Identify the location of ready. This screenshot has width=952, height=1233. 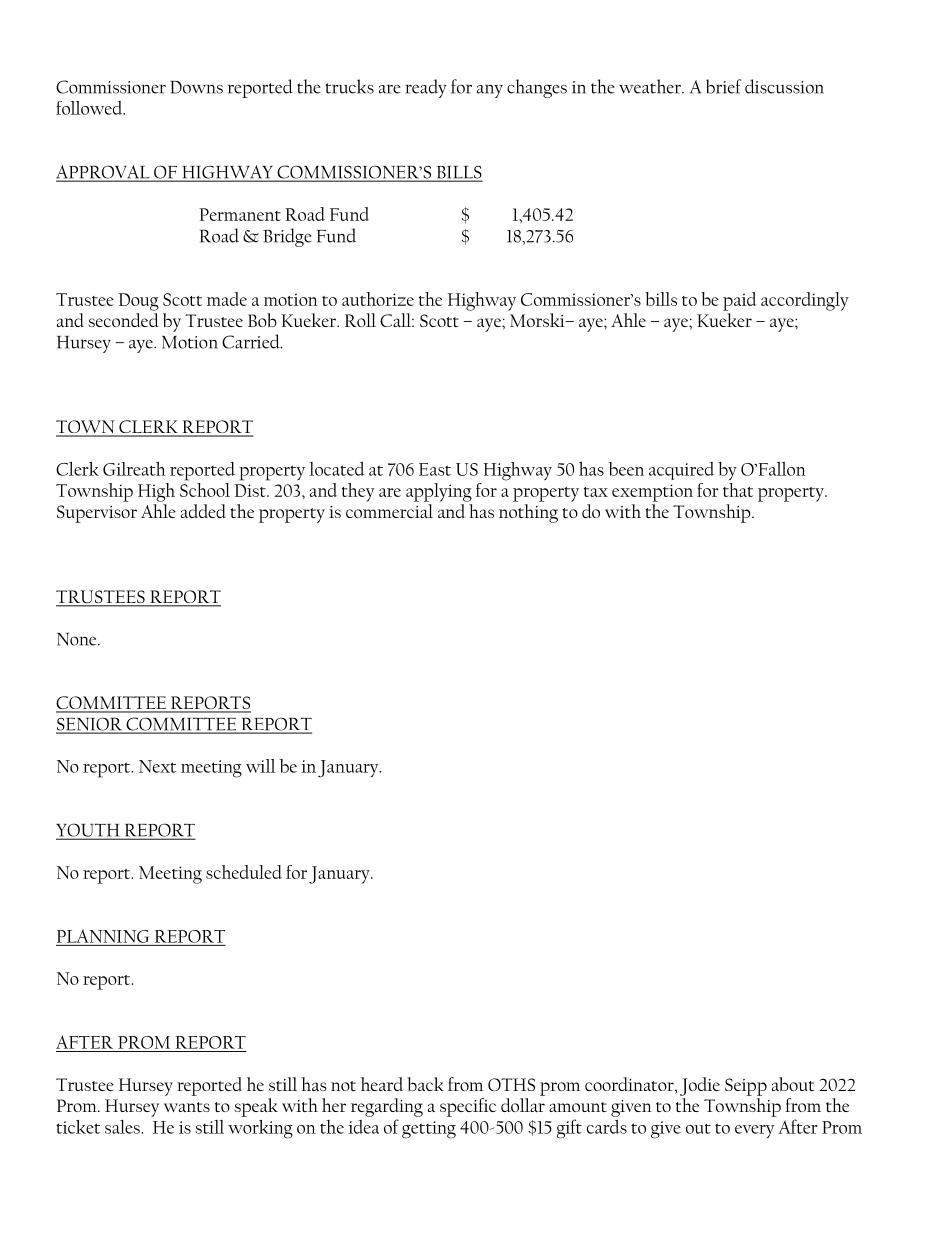
(426, 88).
